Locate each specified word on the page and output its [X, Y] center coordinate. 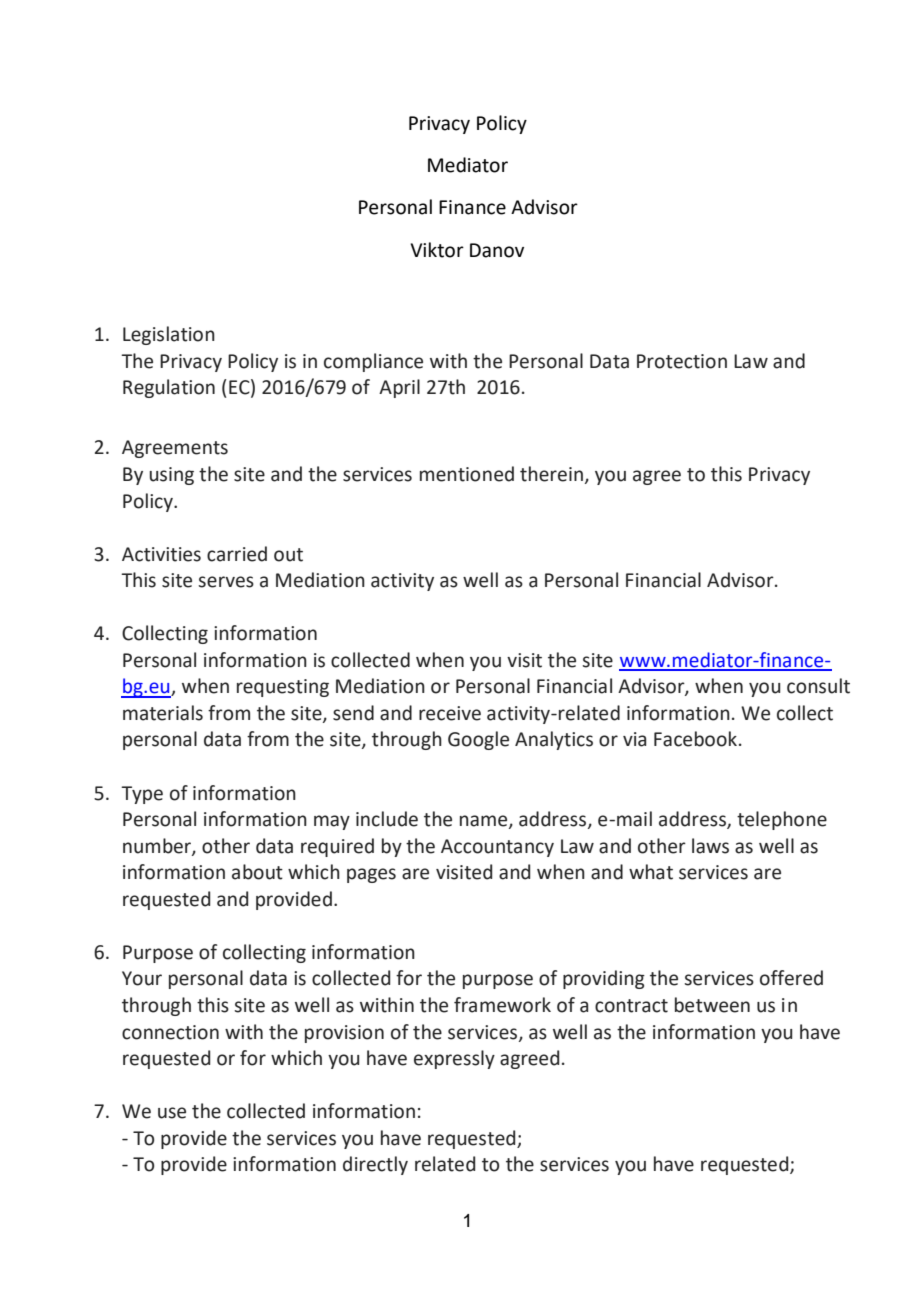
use [172, 1113]
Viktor [437, 250]
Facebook [697, 739]
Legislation [169, 335]
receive [450, 713]
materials [163, 713]
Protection [682, 361]
